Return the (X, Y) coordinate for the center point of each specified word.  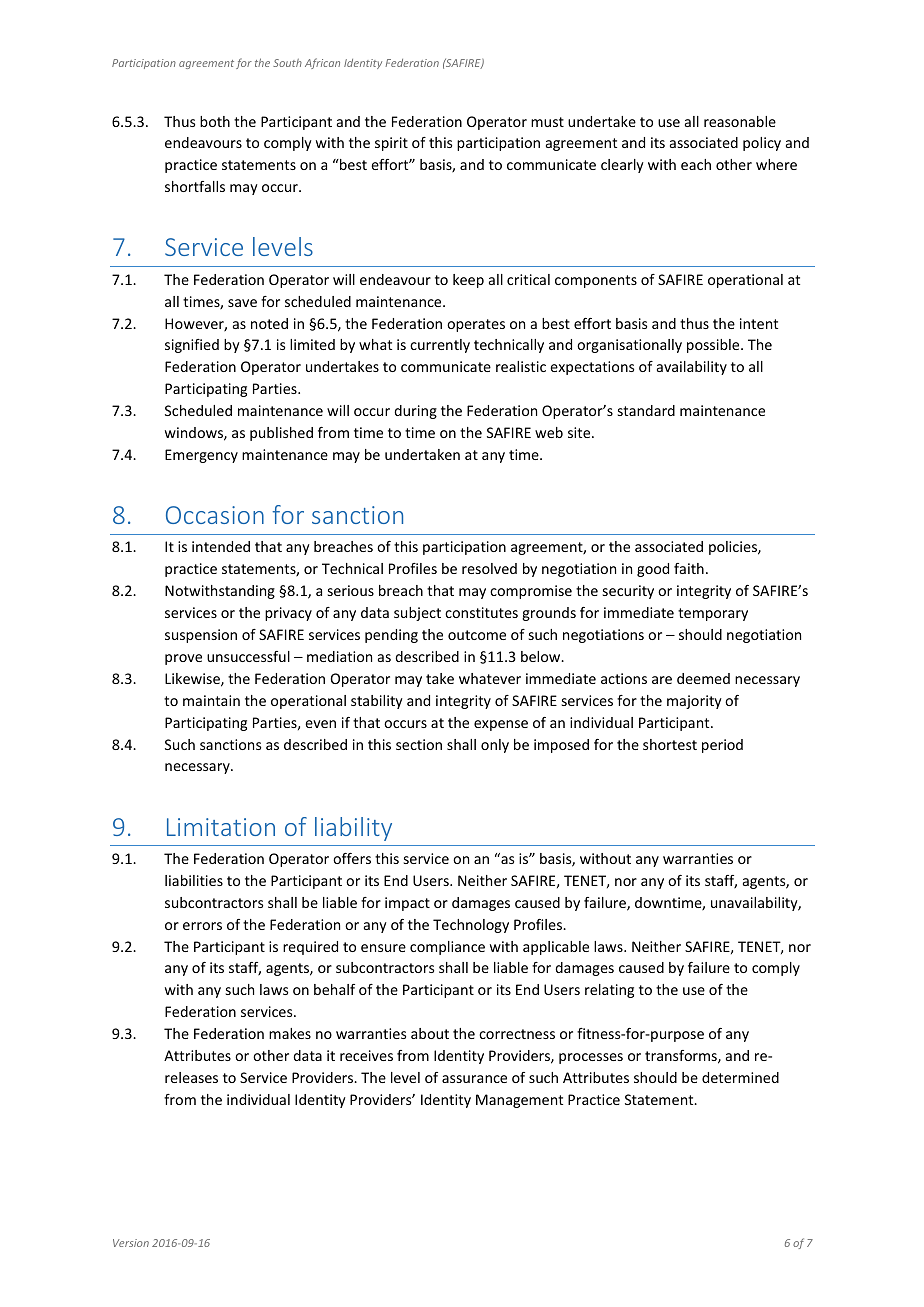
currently (440, 346)
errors (202, 926)
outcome (477, 635)
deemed (703, 678)
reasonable (740, 121)
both (215, 121)
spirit (391, 144)
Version (131, 1243)
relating (609, 991)
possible (714, 346)
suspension (201, 636)
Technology (471, 926)
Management (519, 1101)
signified (192, 346)
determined (740, 1077)
